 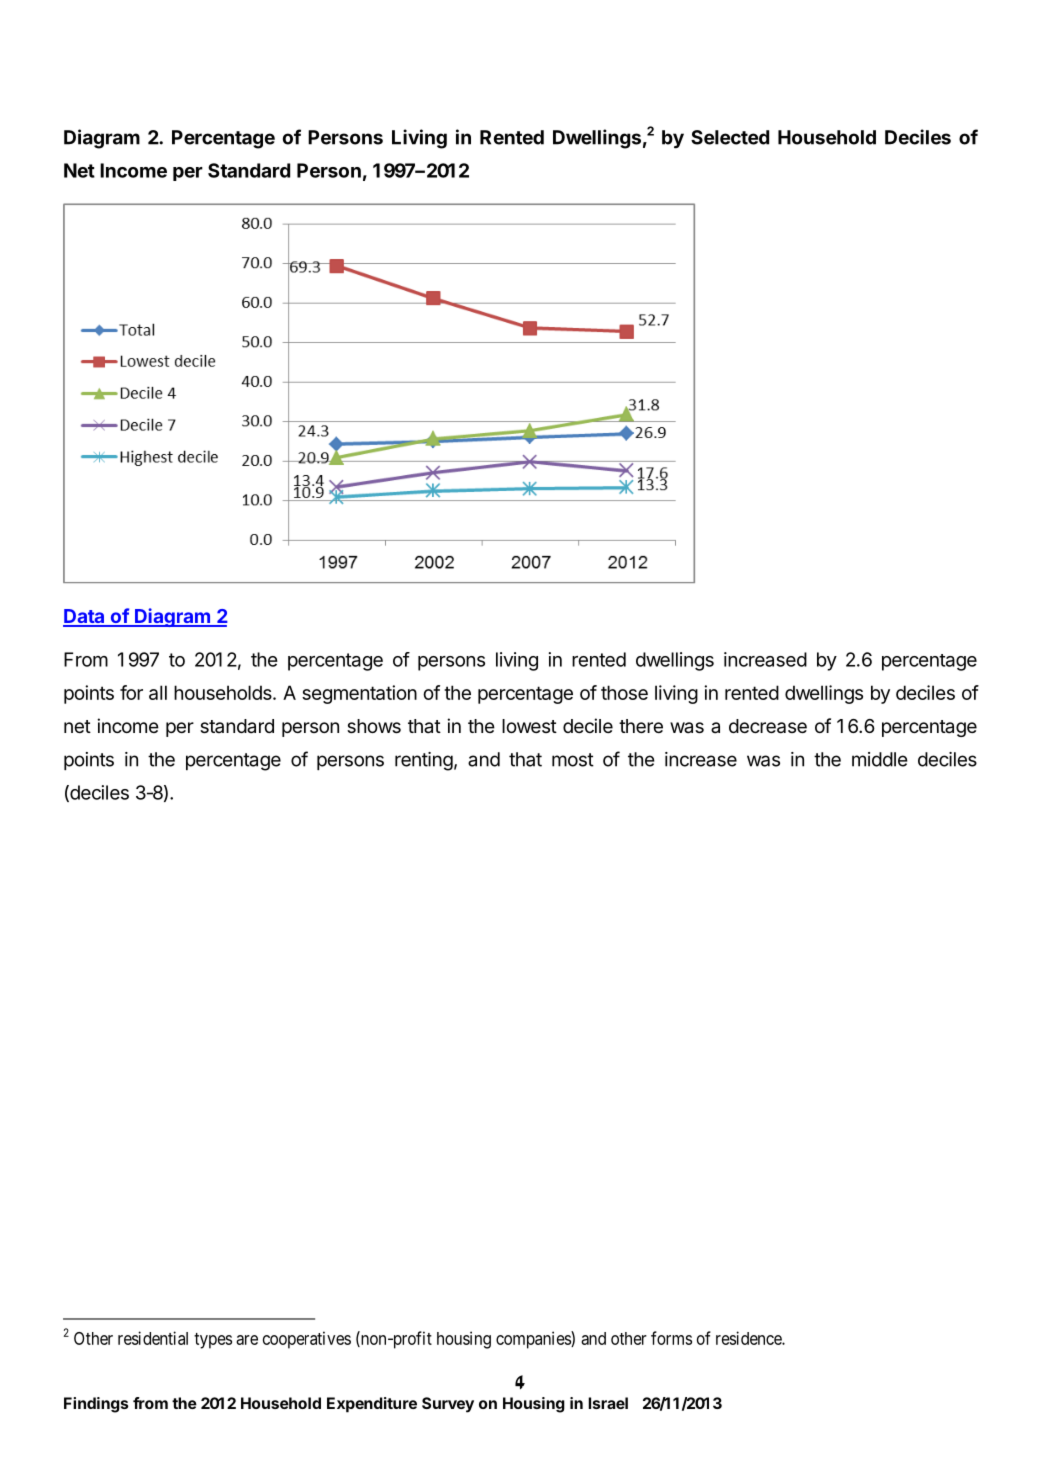 What do you see at coordinates (624, 692) in the page?
I see `those` at bounding box center [624, 692].
